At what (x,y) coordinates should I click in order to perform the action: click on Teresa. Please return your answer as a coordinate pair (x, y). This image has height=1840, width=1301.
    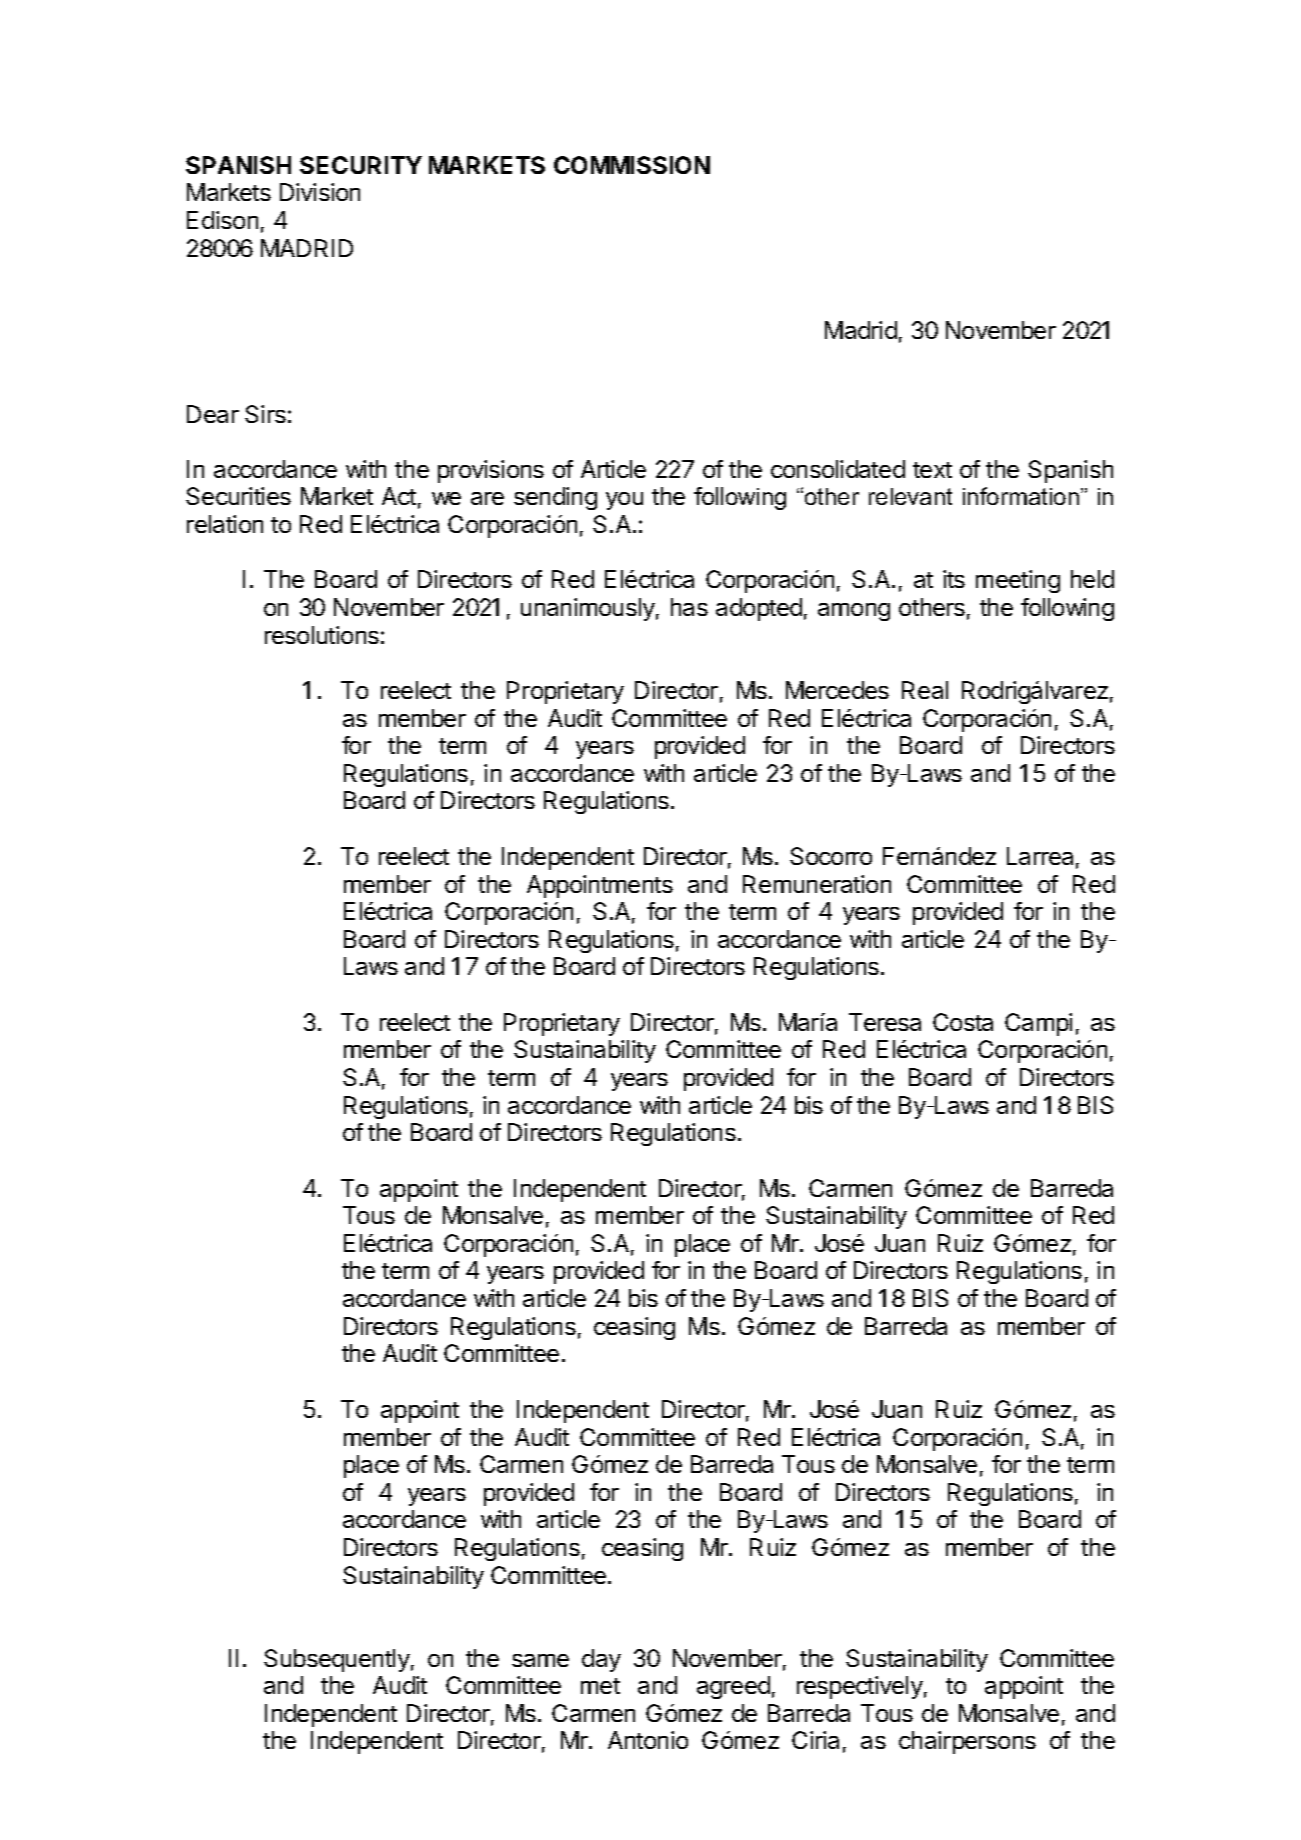
    Looking at the image, I should click on (885, 1022).
